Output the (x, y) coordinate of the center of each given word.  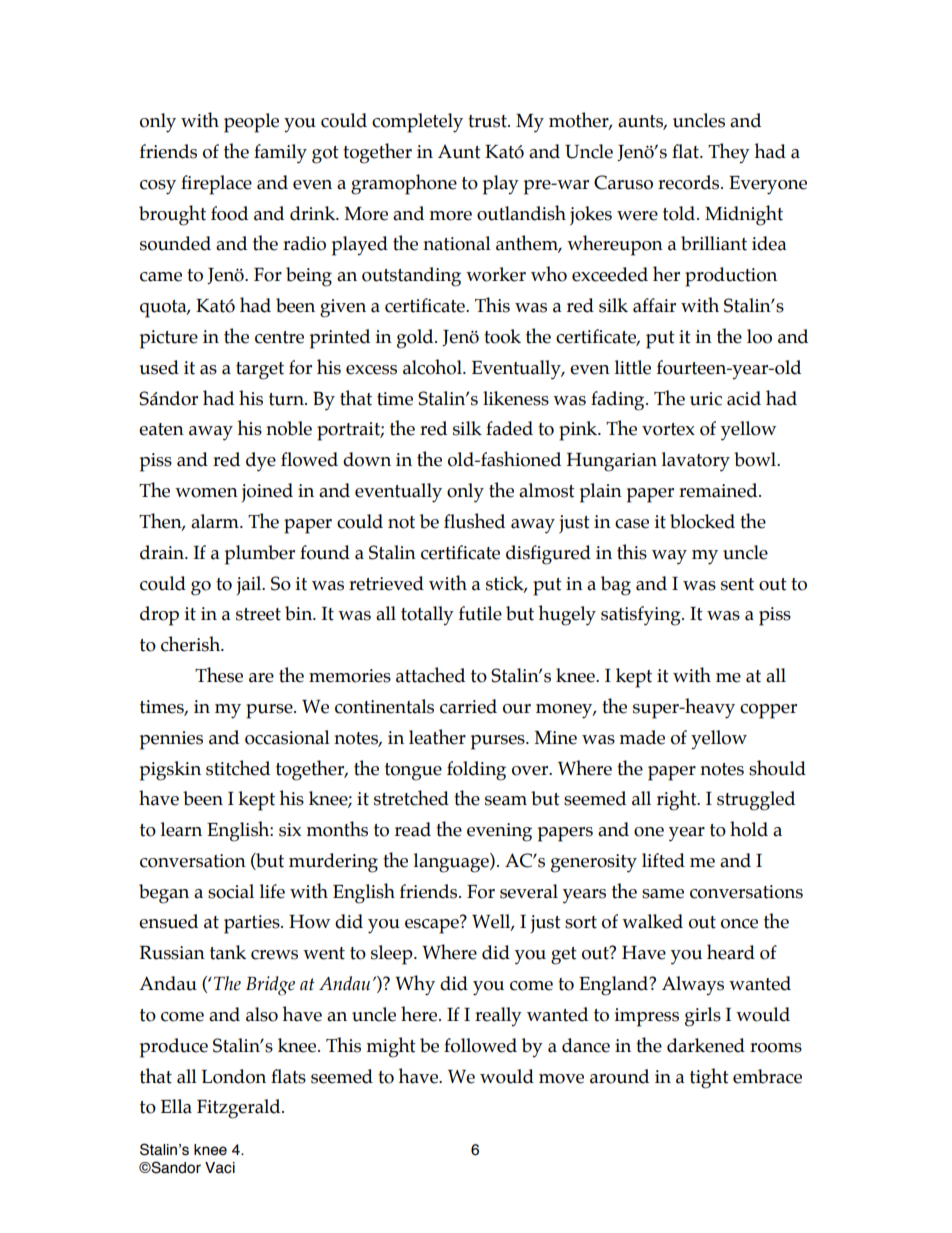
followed (480, 1045)
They (729, 153)
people (251, 123)
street (258, 614)
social (231, 891)
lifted (663, 860)
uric (706, 399)
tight (709, 1078)
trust (488, 121)
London (234, 1076)
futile (480, 613)
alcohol (433, 367)
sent (737, 584)
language (452, 863)
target (260, 371)
